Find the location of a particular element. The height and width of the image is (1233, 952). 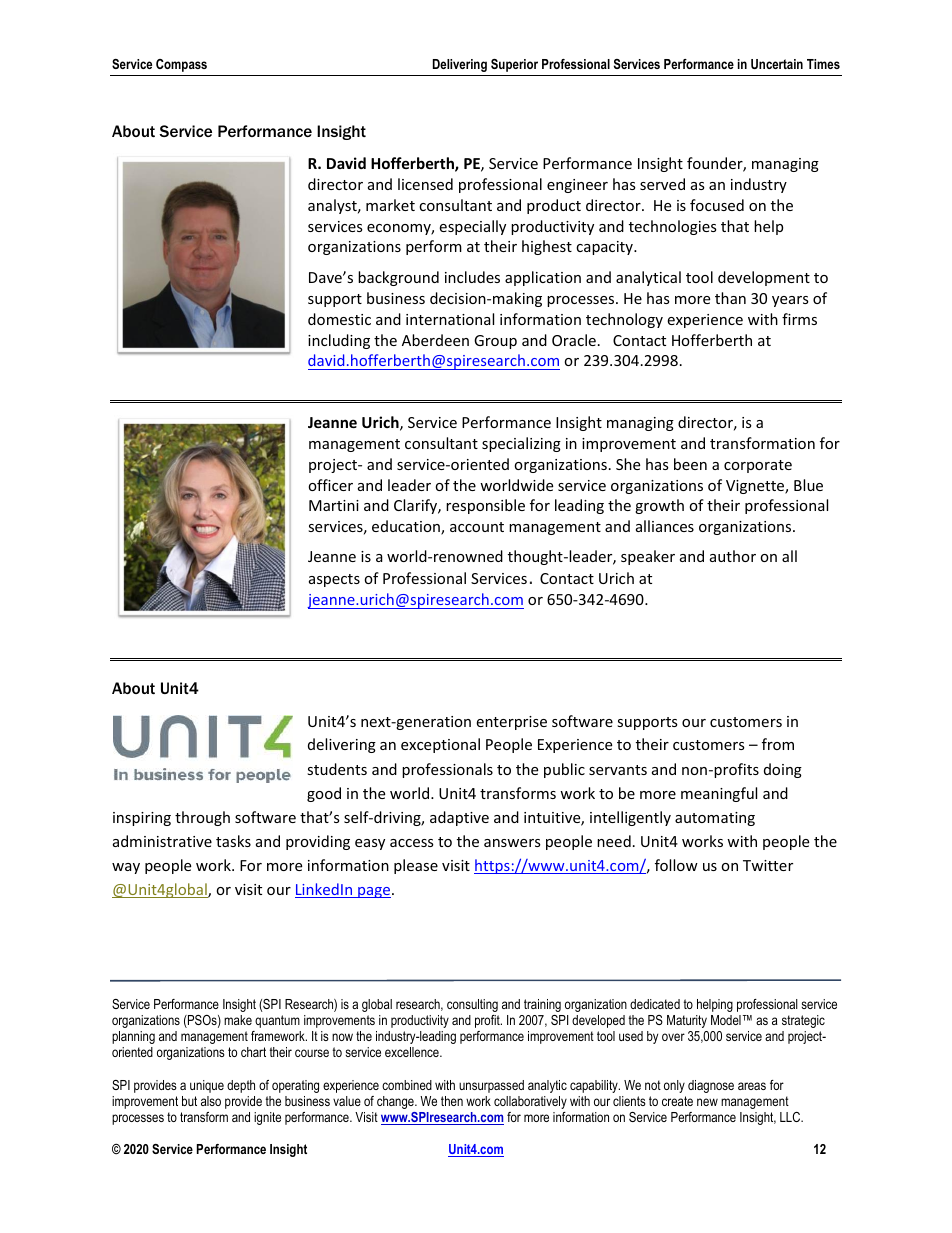

account is located at coordinates (477, 527).
